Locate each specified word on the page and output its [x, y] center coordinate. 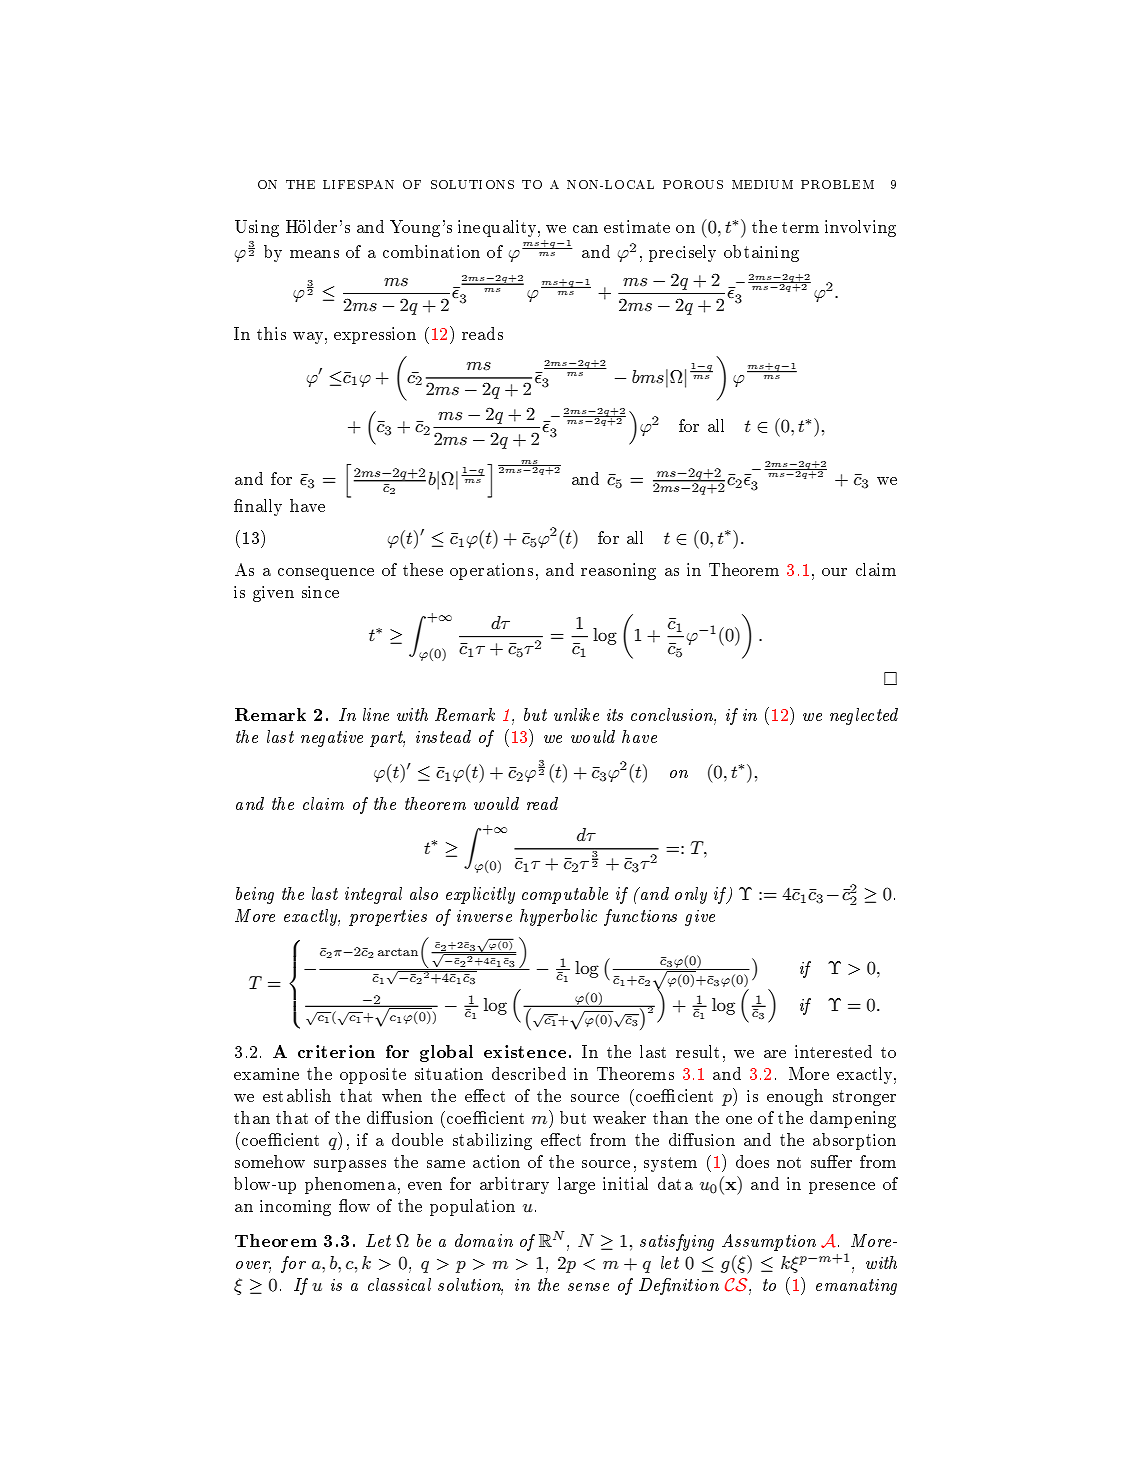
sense [588, 1287]
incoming [295, 1208]
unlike [576, 714]
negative [332, 739]
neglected [864, 716]
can [585, 229]
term [800, 227]
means [314, 254]
